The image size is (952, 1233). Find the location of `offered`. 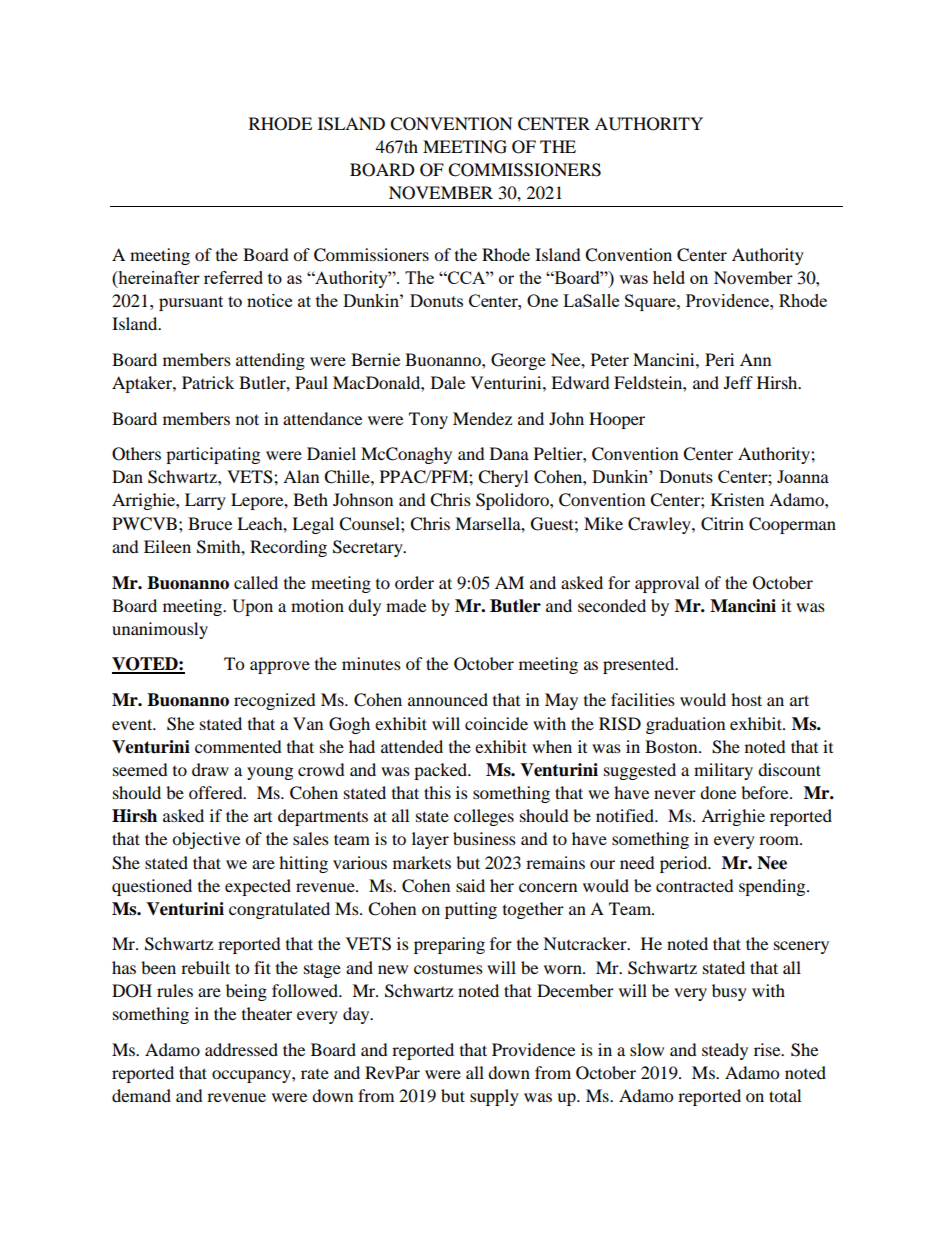

offered is located at coordinates (217, 792).
